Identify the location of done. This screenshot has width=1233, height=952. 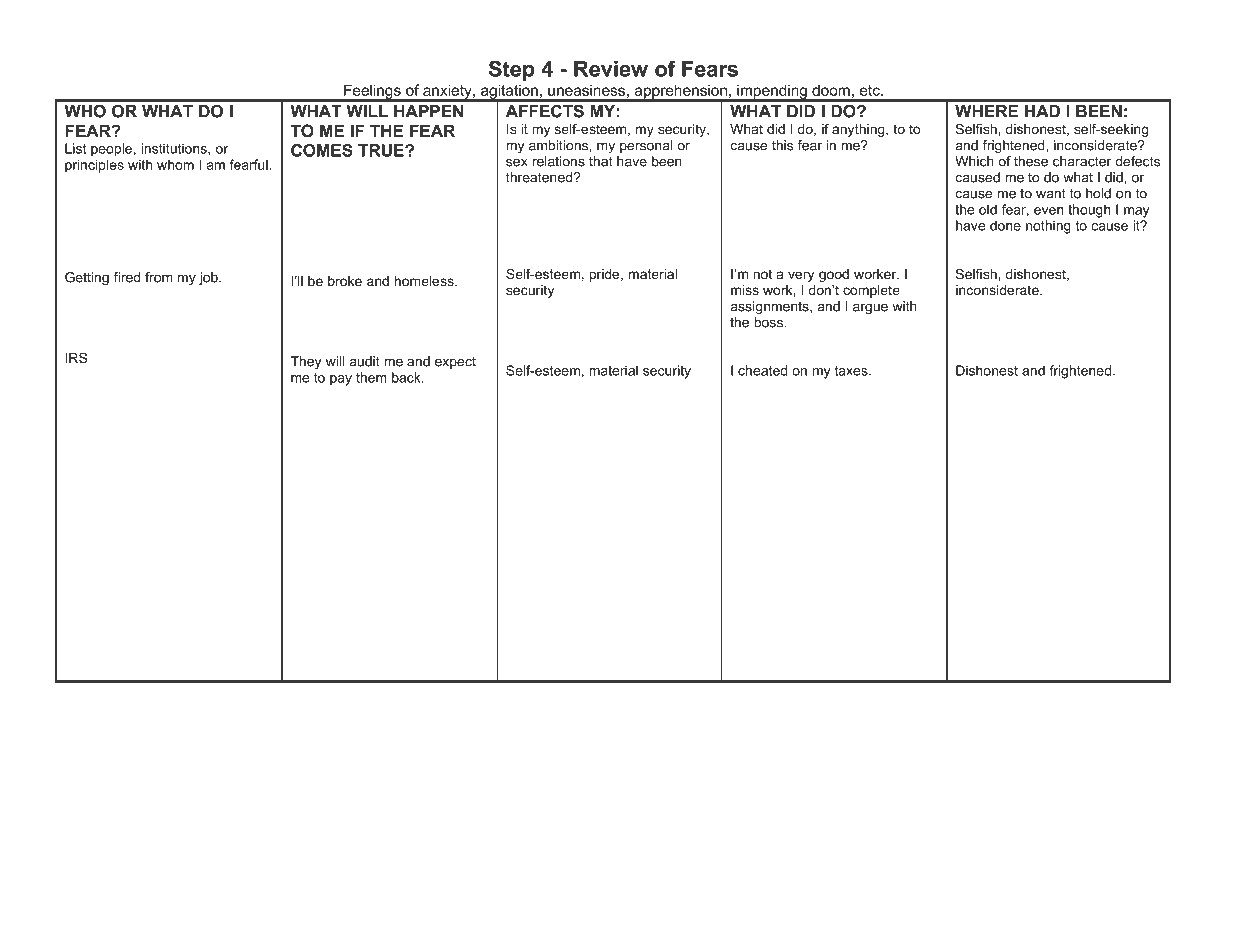
(1005, 225).
